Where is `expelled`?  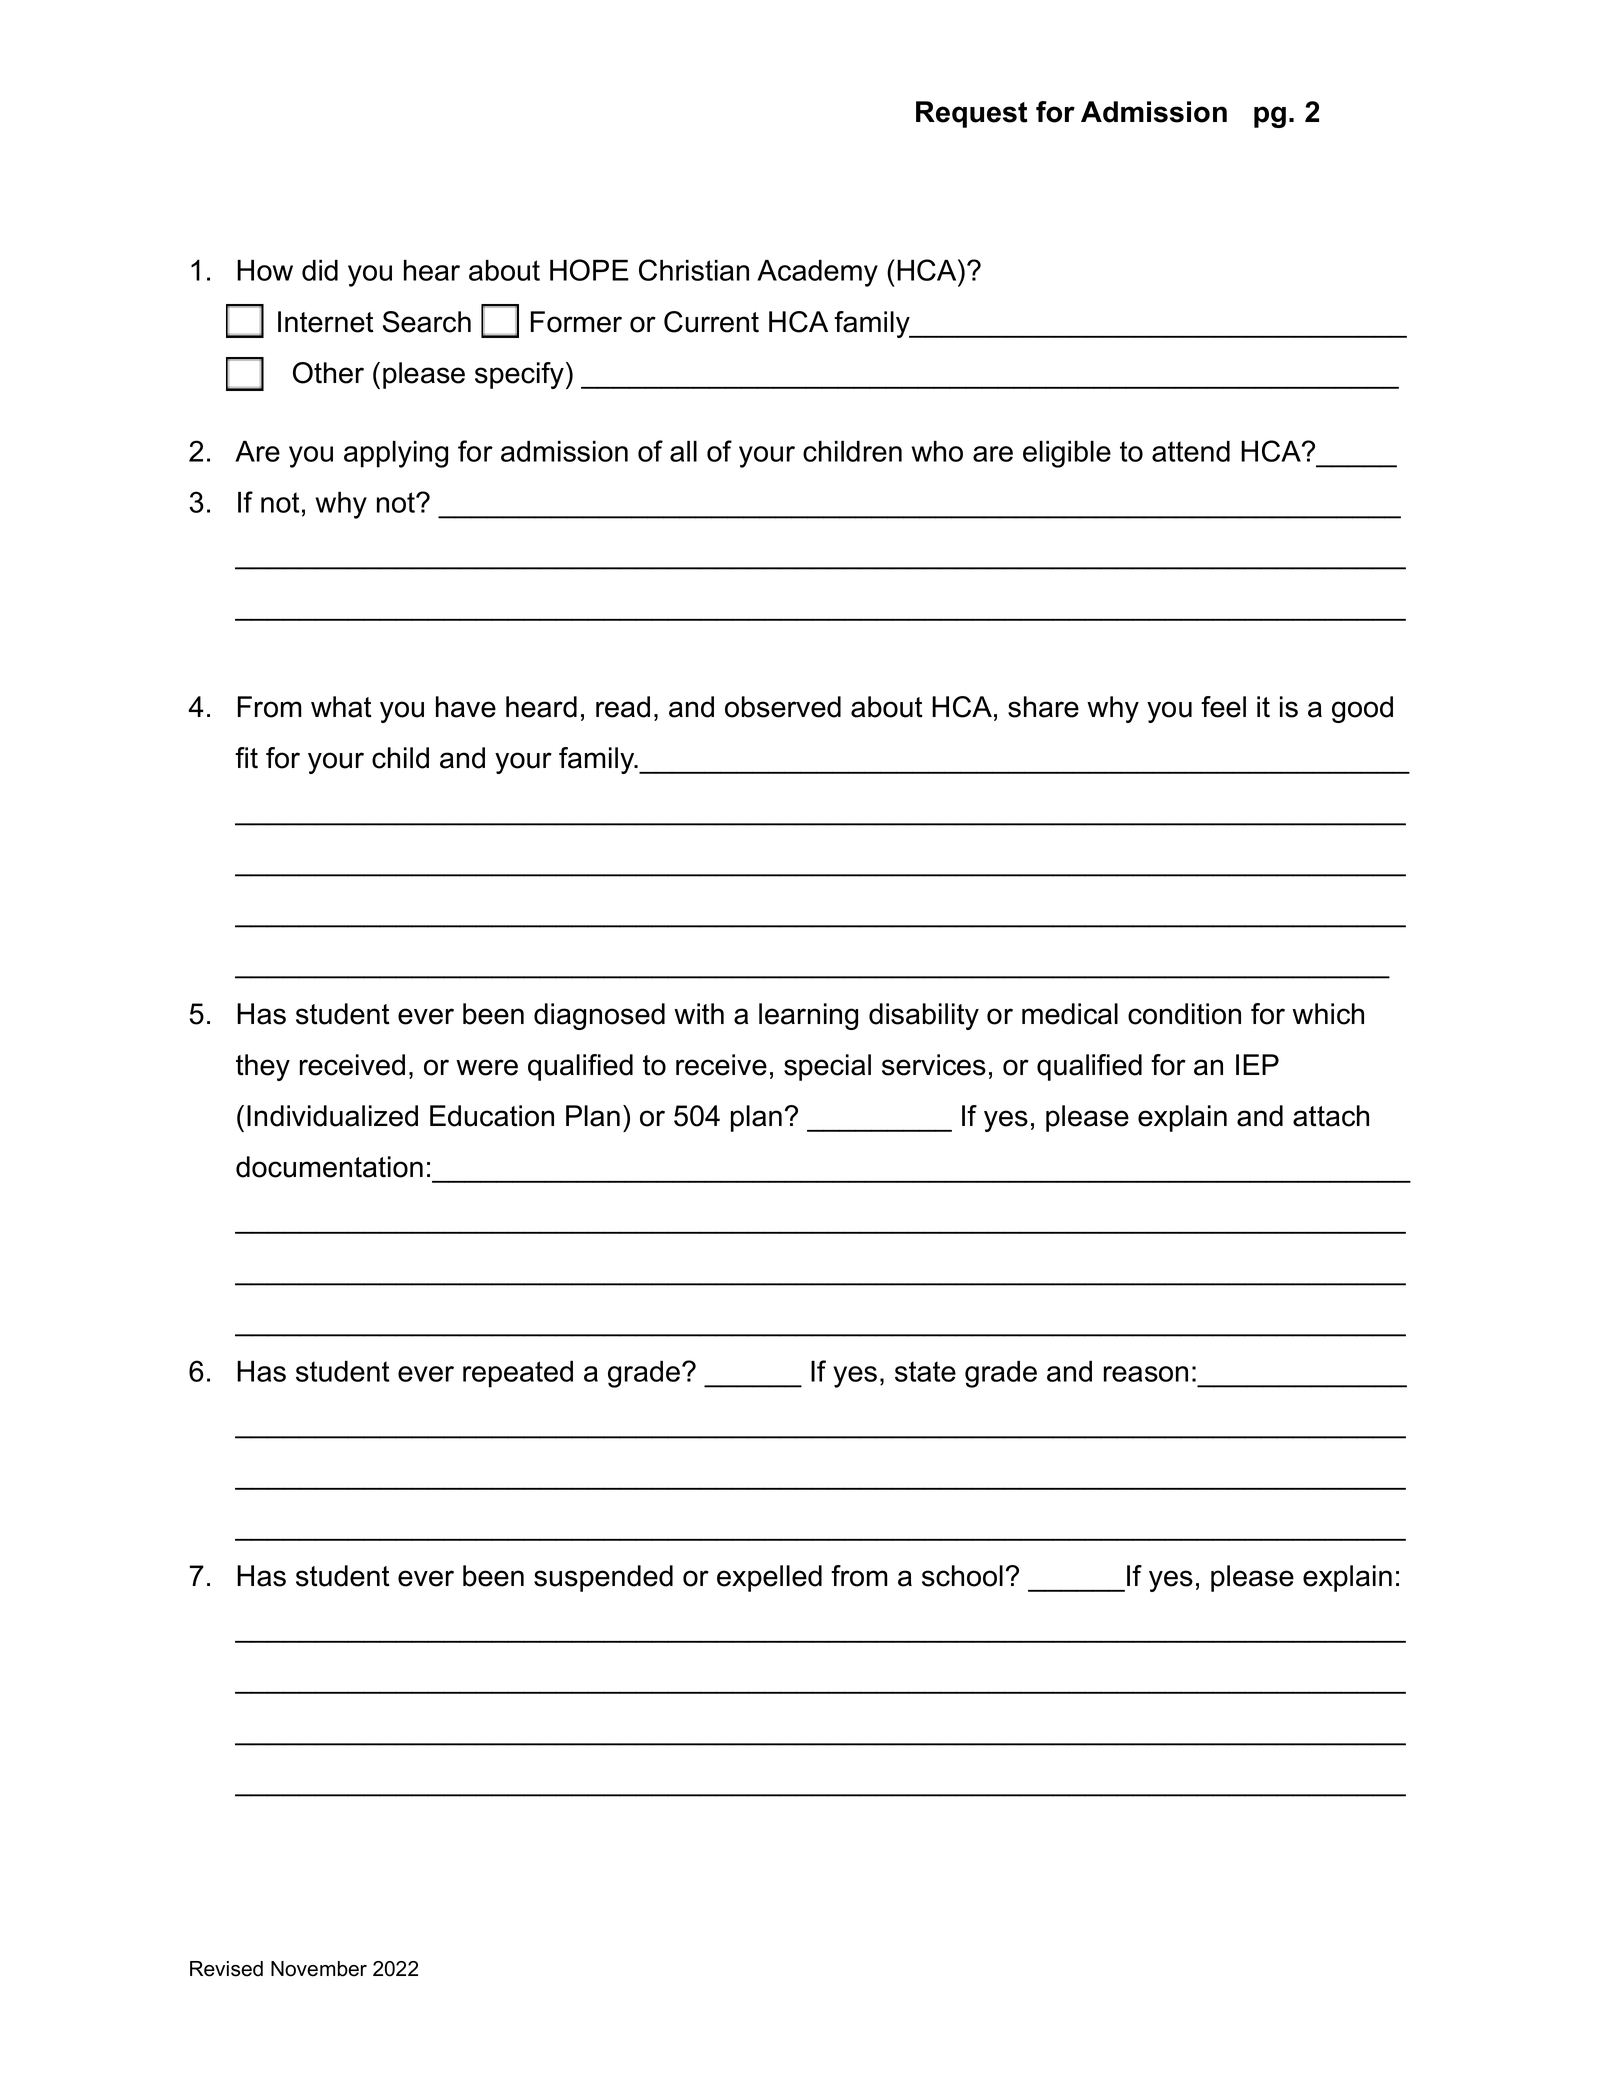 expelled is located at coordinates (769, 1578).
